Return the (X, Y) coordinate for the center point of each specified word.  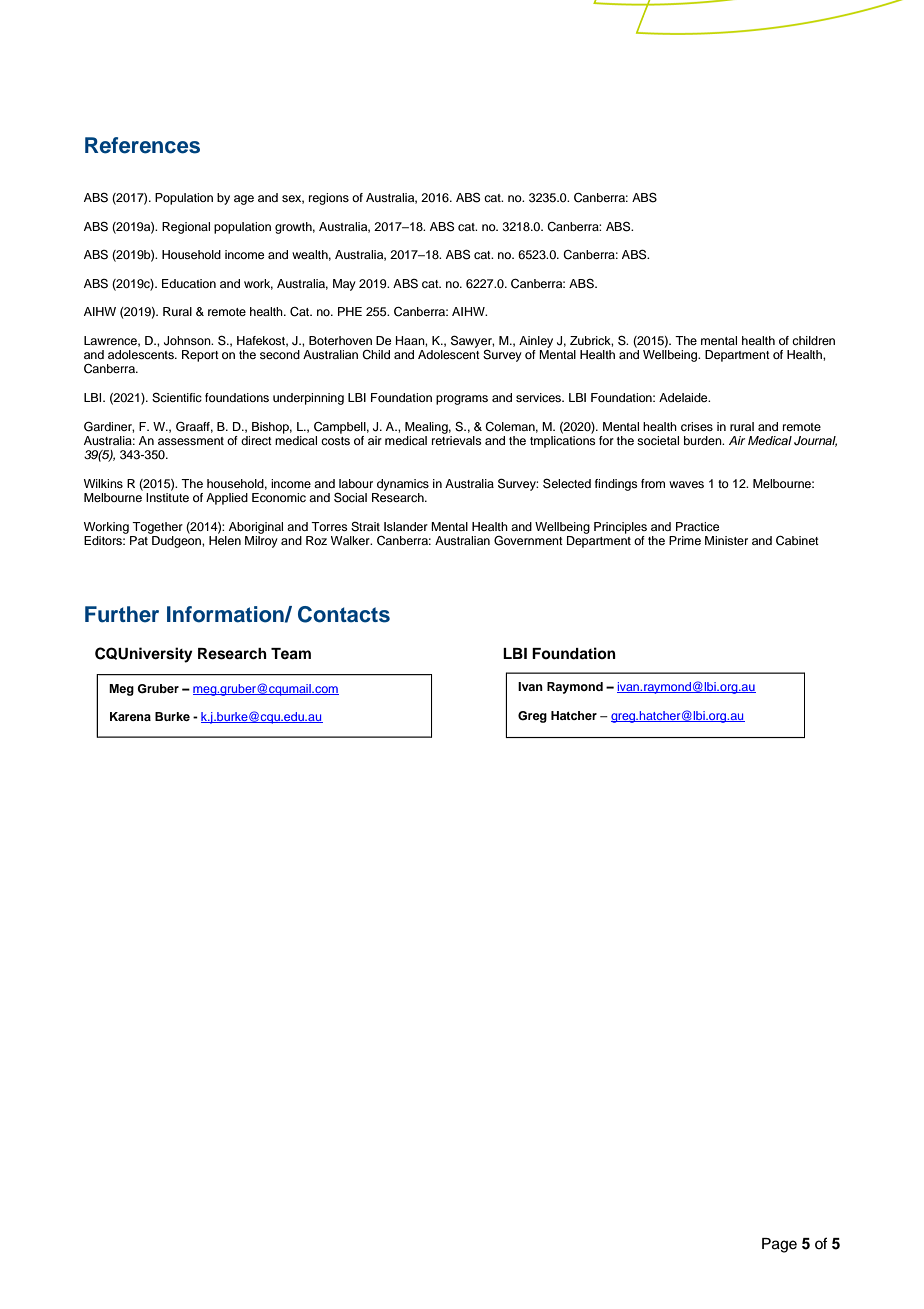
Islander (406, 526)
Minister (726, 540)
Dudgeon (177, 542)
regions (329, 199)
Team (291, 654)
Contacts (344, 614)
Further (122, 614)
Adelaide (684, 397)
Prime (685, 540)
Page (779, 1245)
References (142, 145)
